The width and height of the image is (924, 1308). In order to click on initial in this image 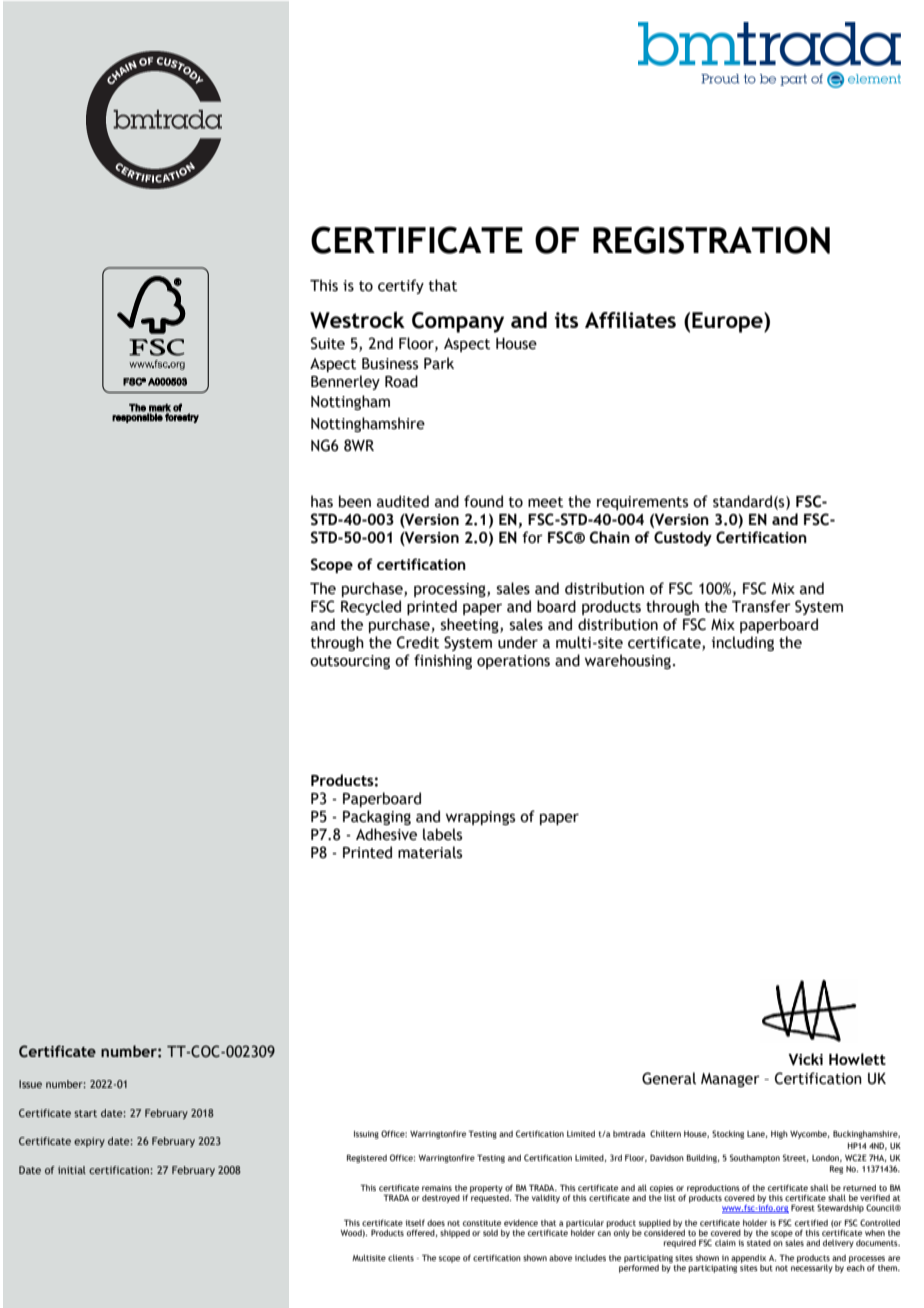, I will do `click(72, 1170)`.
